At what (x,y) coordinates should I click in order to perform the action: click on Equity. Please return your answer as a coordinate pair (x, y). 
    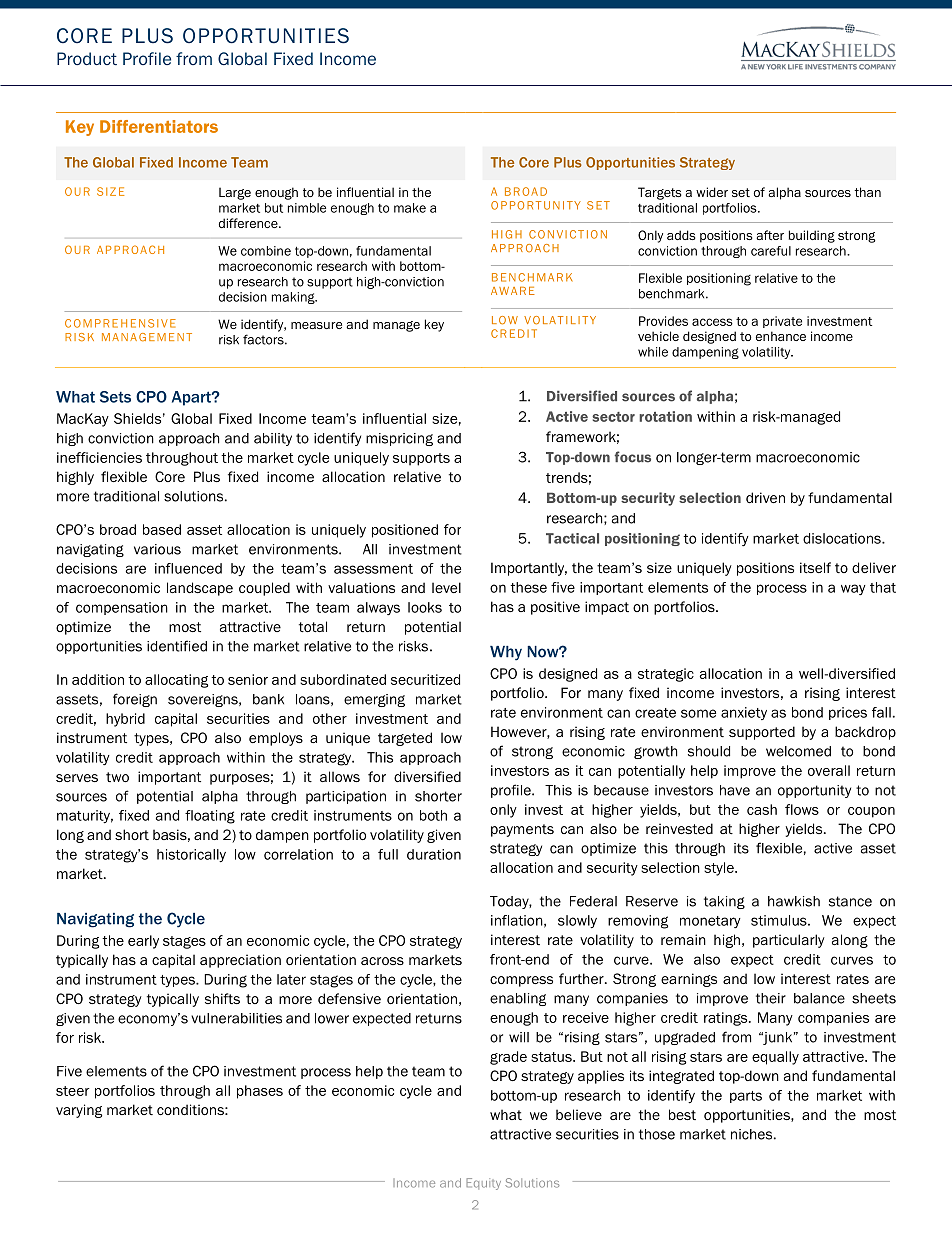
    Looking at the image, I should click on (483, 1184).
